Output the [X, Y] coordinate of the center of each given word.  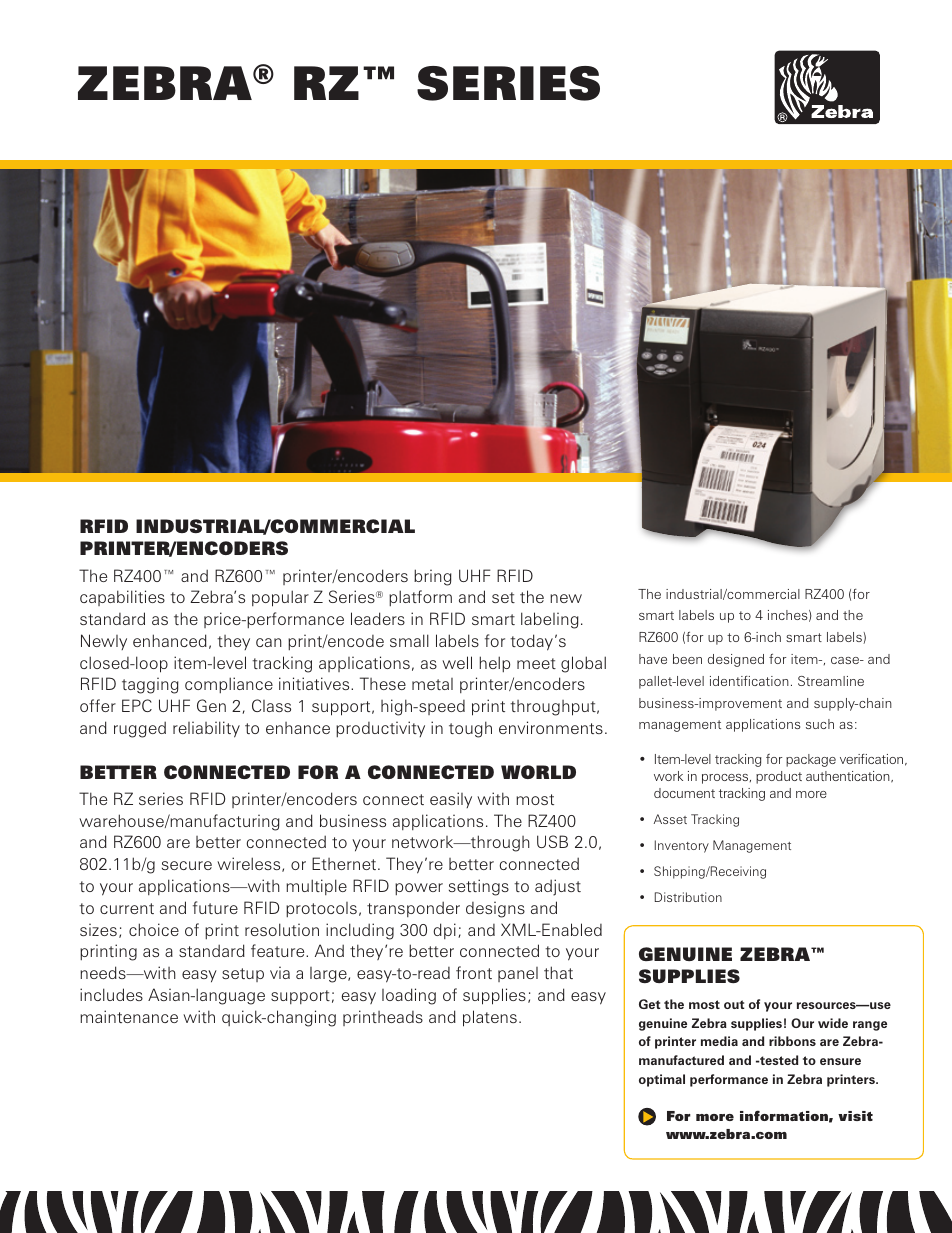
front [474, 972]
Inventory [682, 846]
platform [420, 598]
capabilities [122, 598]
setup [243, 975]
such [820, 724]
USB [552, 841]
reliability [206, 729]
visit [855, 1116]
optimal [662, 1080]
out [734, 1004]
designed [736, 660]
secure [187, 865]
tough [470, 729]
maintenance [129, 1016]
